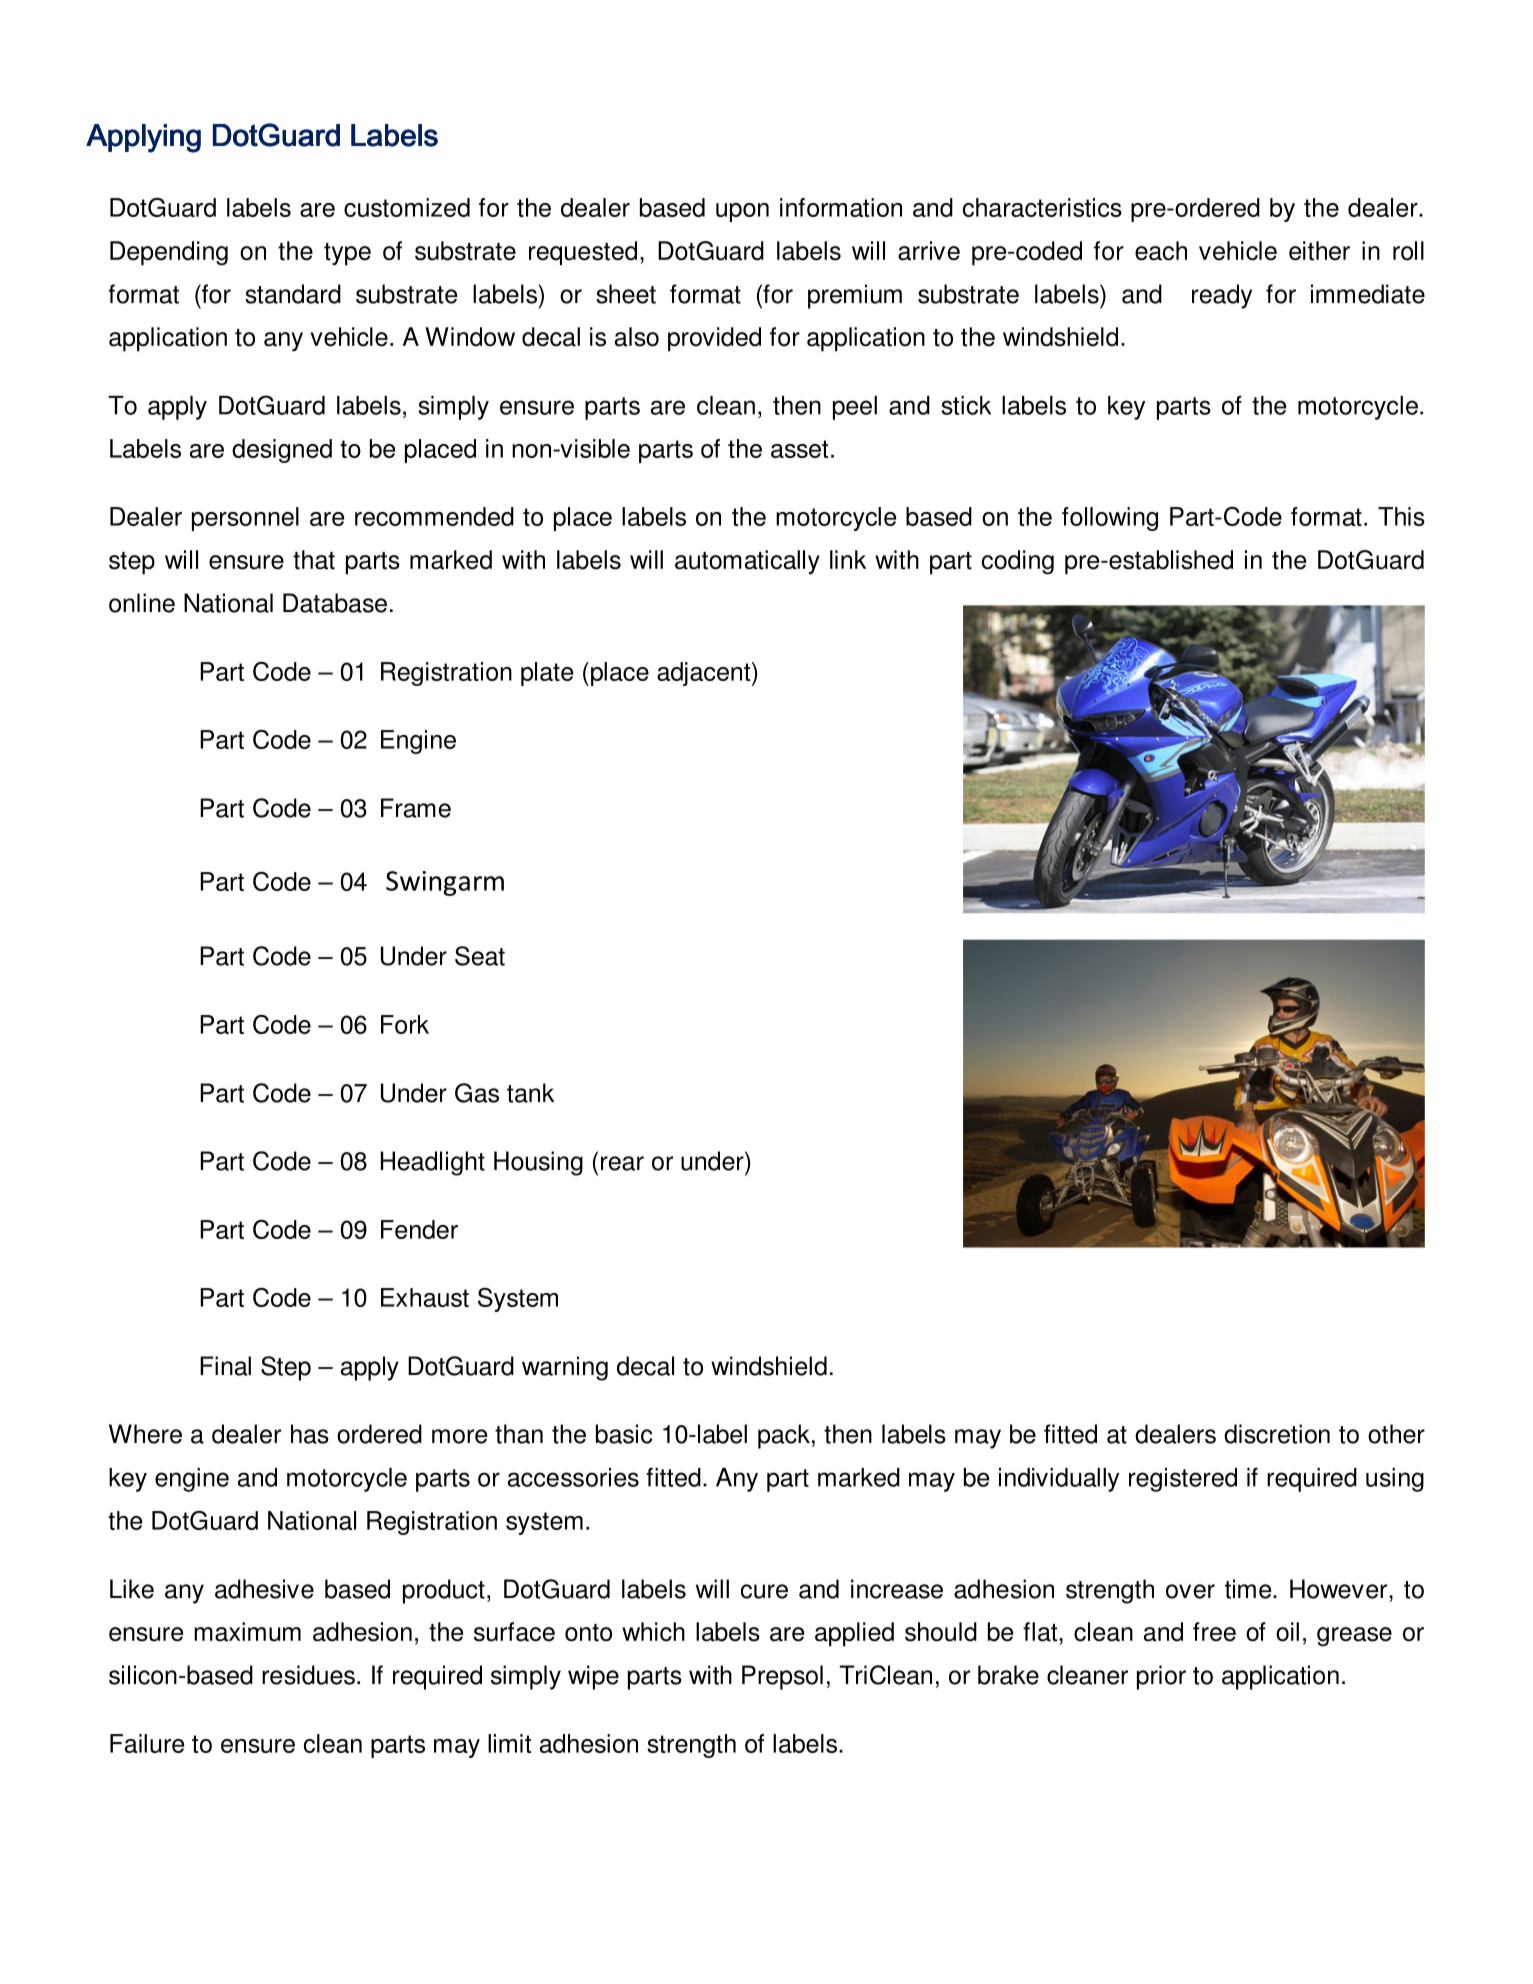 The height and width of the document is (1984, 1533). What do you see at coordinates (225, 1366) in the document?
I see `Final` at bounding box center [225, 1366].
